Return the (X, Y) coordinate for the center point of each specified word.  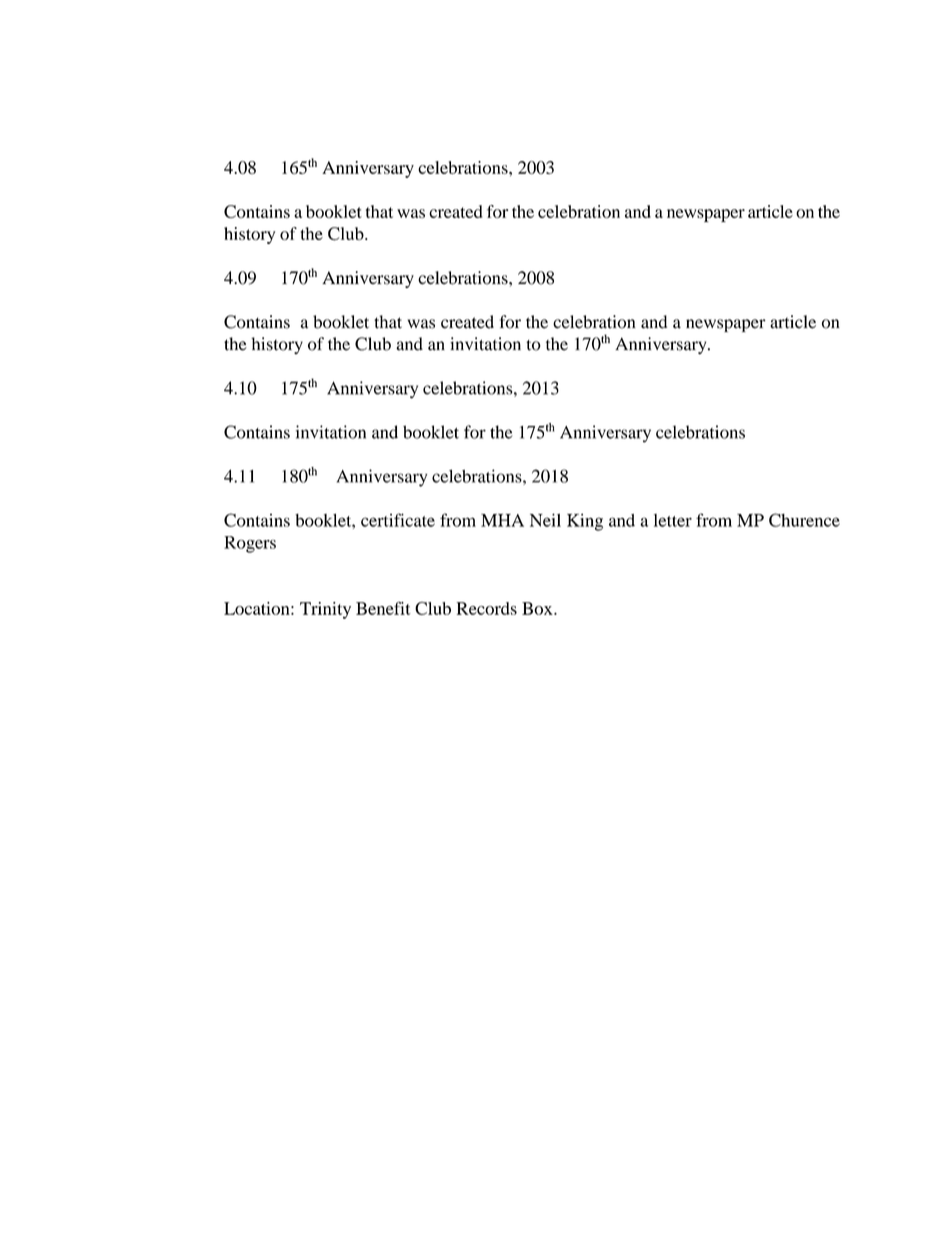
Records (487, 608)
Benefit (383, 608)
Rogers (250, 544)
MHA (502, 520)
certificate (398, 520)
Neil (545, 520)
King (585, 522)
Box (538, 608)
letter (673, 520)
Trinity (325, 610)
